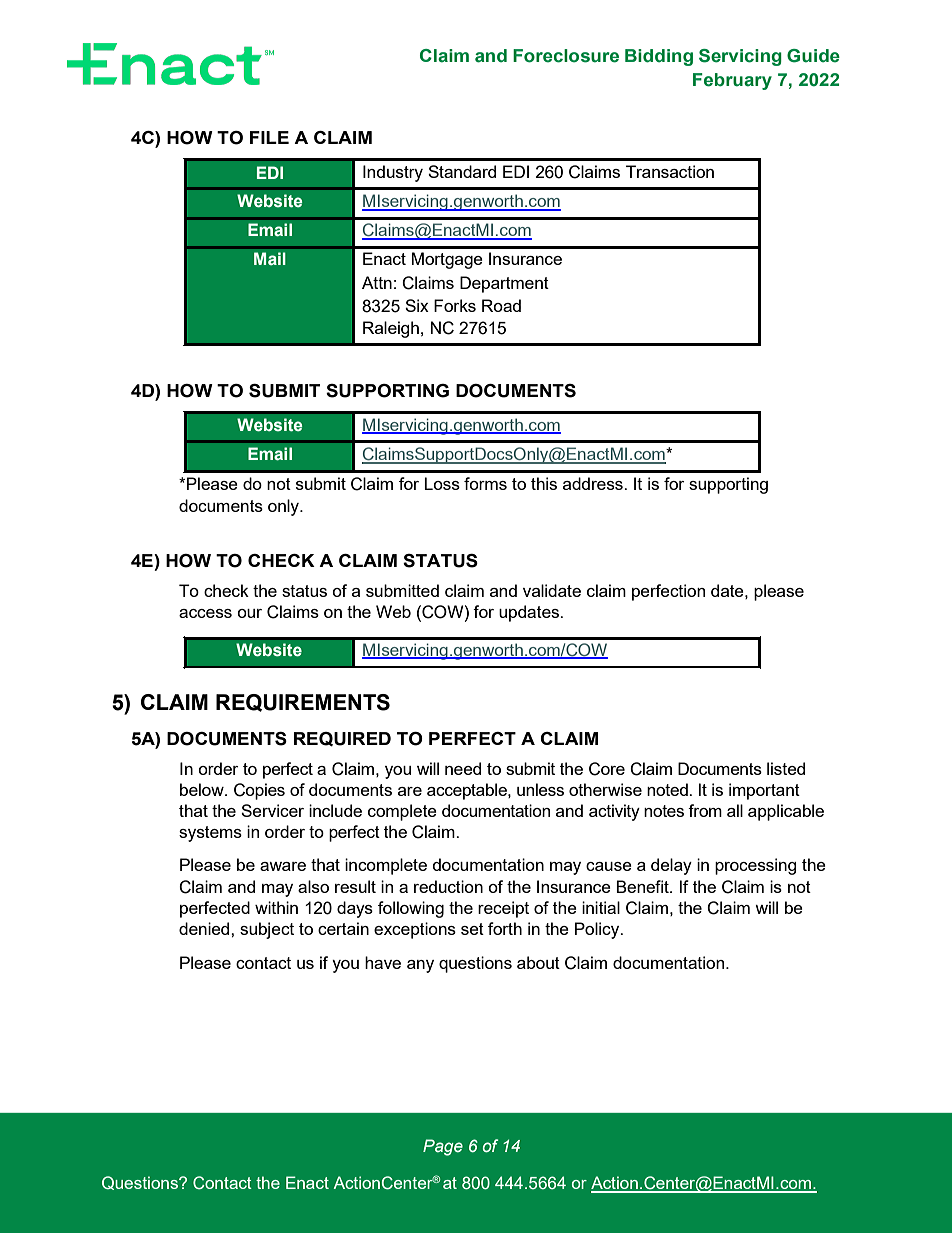  I want to click on address, so click(594, 483).
